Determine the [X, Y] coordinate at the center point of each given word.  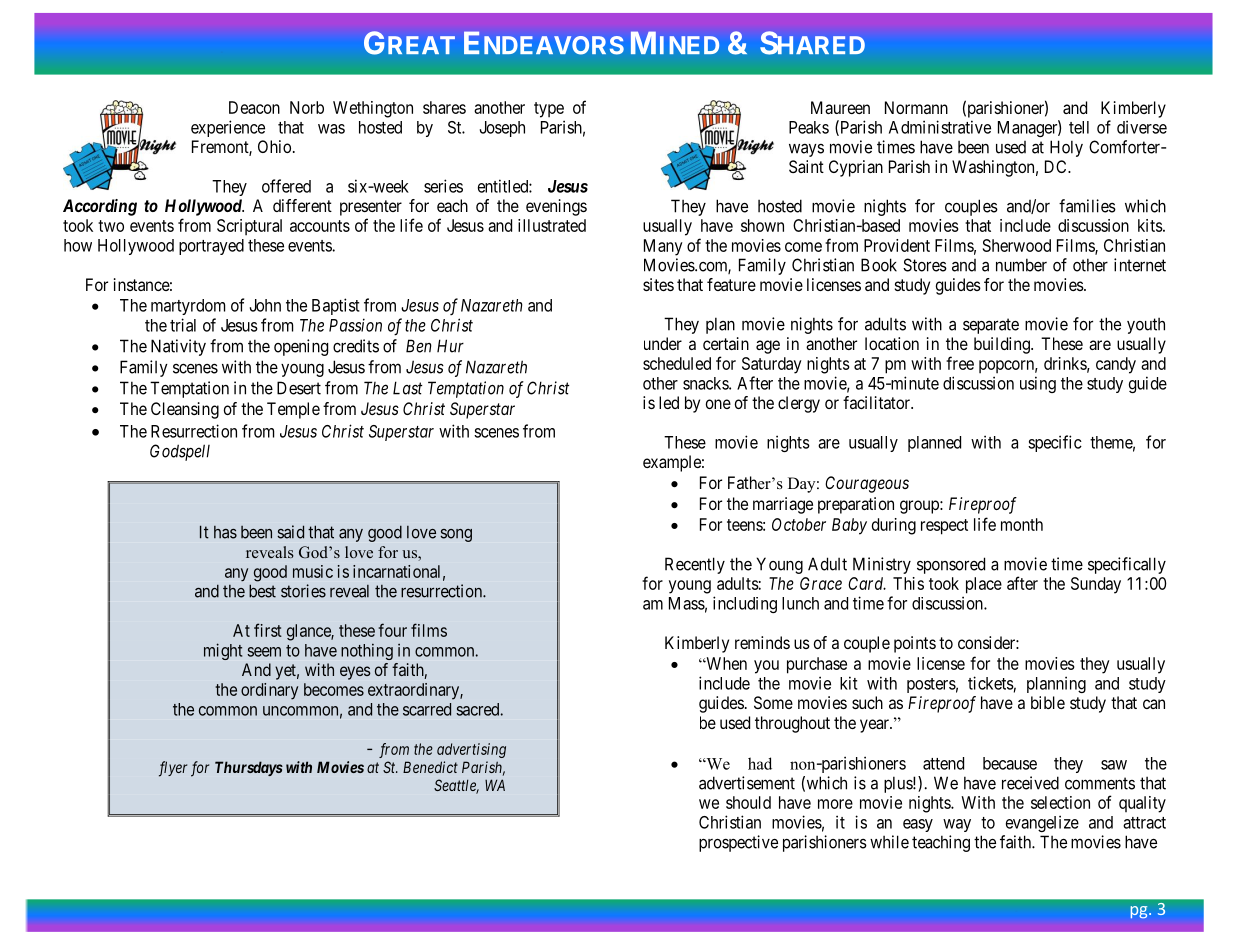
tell [1079, 127]
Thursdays [249, 768]
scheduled [677, 363]
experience [228, 128]
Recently [695, 565]
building [1003, 345]
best [262, 591]
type [549, 110]
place [984, 585]
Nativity [178, 347]
